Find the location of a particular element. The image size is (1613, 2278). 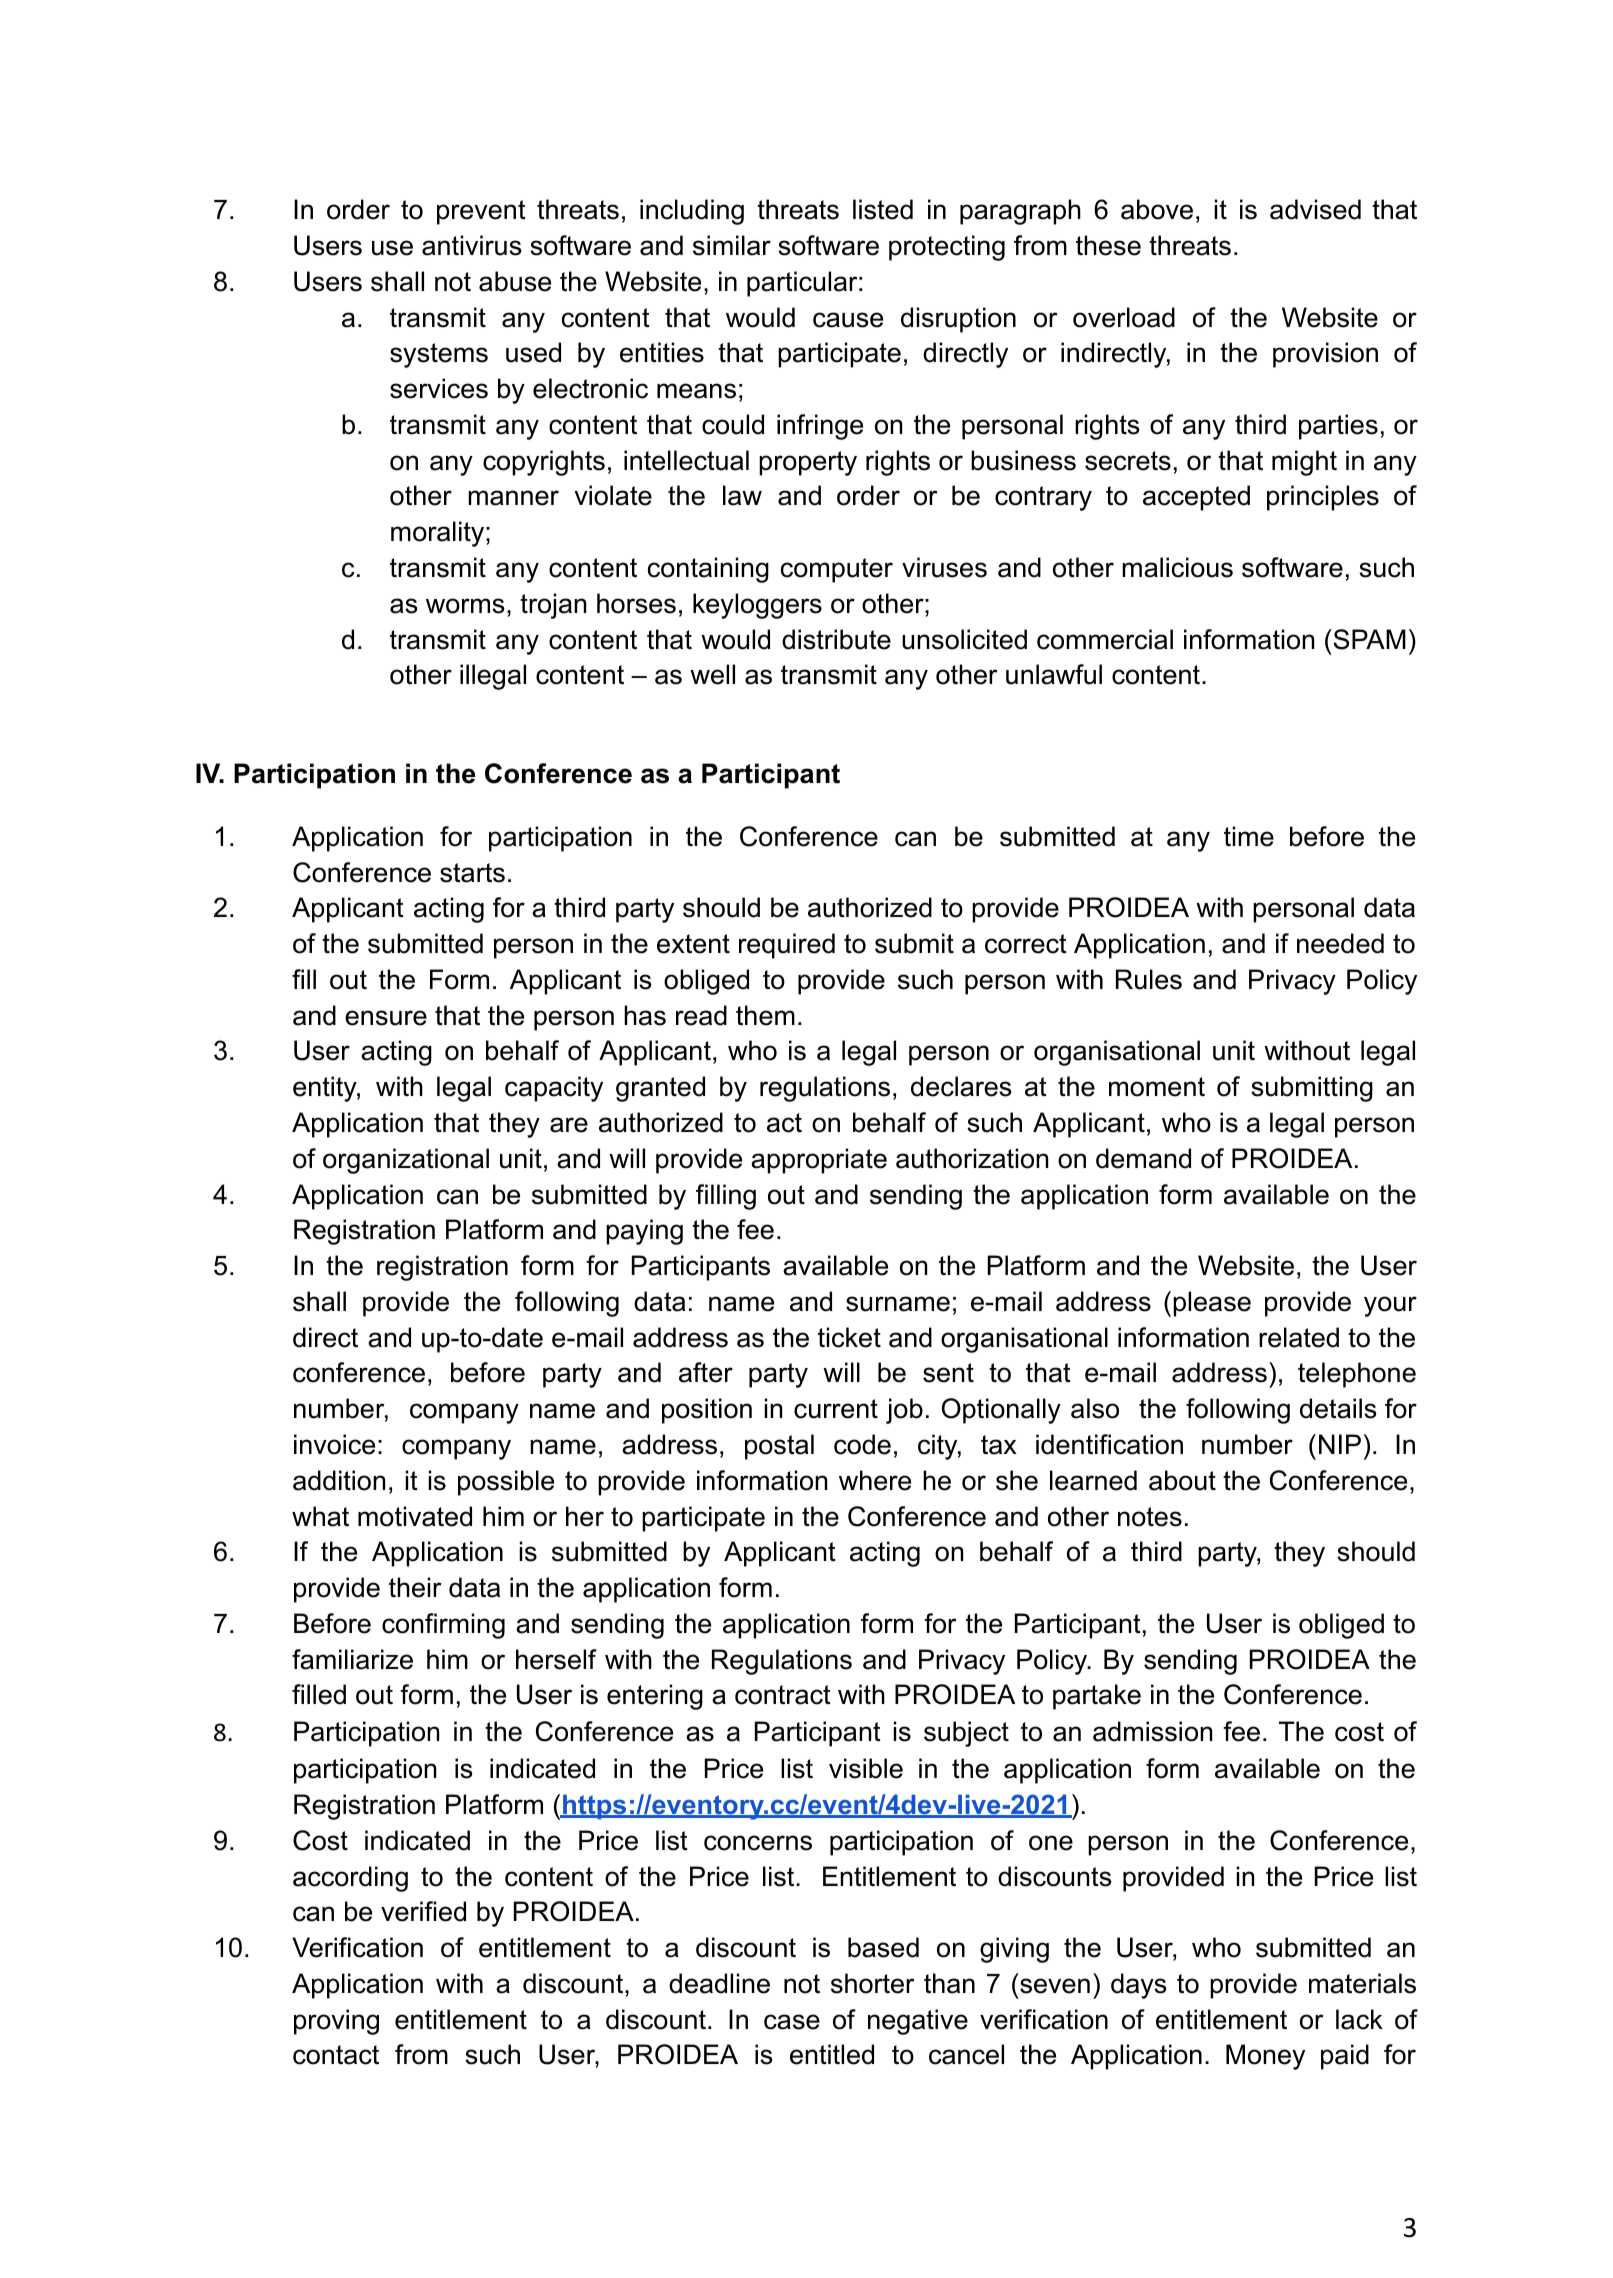

SPAM is located at coordinates (1368, 639).
